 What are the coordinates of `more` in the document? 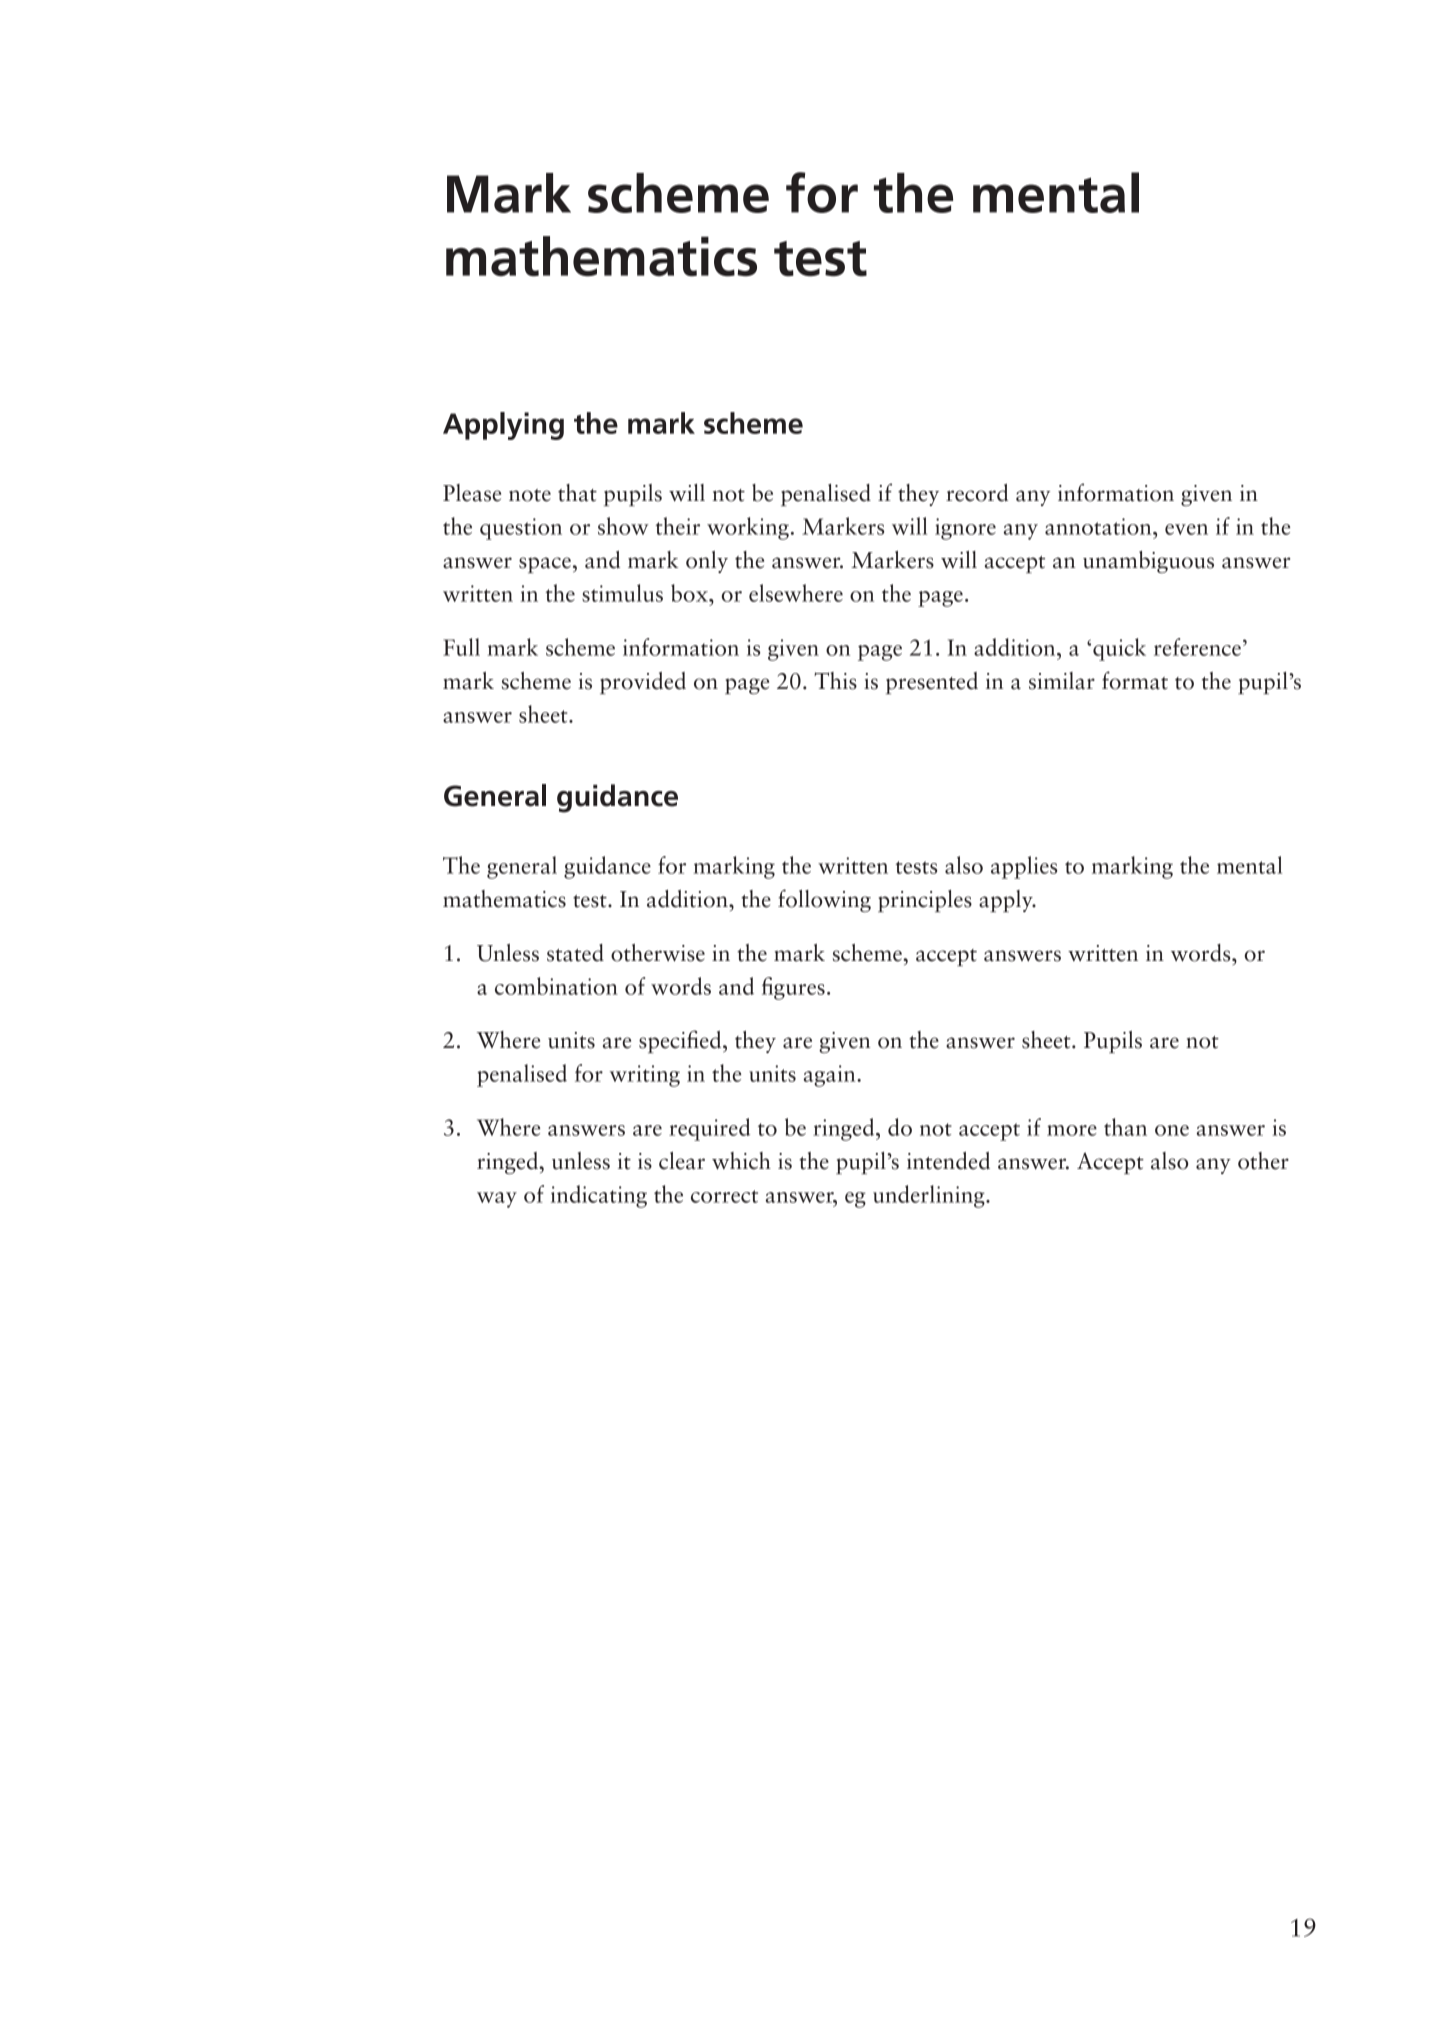 It's located at (1072, 1130).
